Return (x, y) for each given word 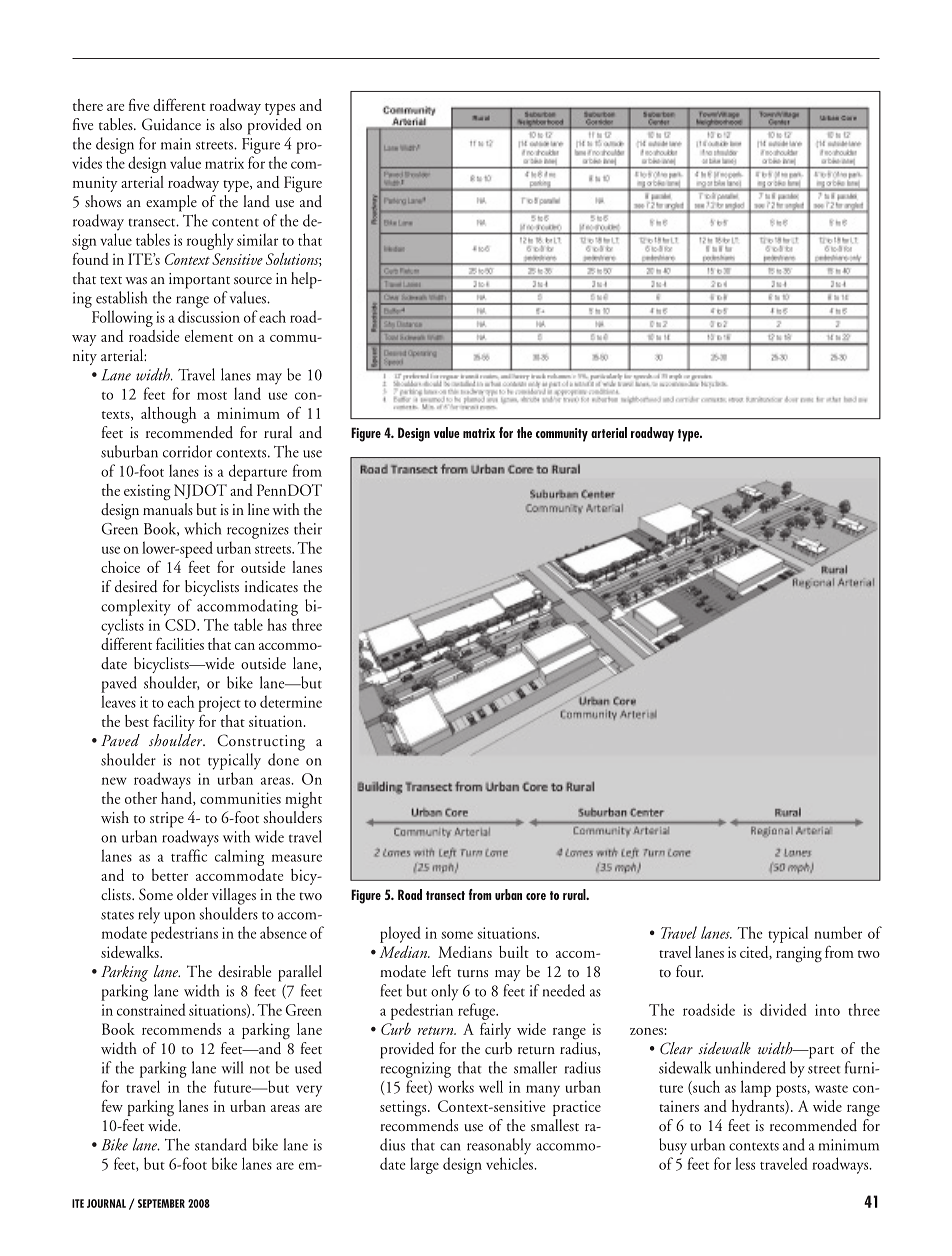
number (838, 932)
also (231, 124)
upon (179, 918)
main (176, 144)
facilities (180, 643)
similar (257, 240)
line (258, 509)
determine (291, 701)
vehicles (510, 1163)
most (212, 396)
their (308, 528)
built (514, 952)
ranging (799, 954)
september (161, 1203)
